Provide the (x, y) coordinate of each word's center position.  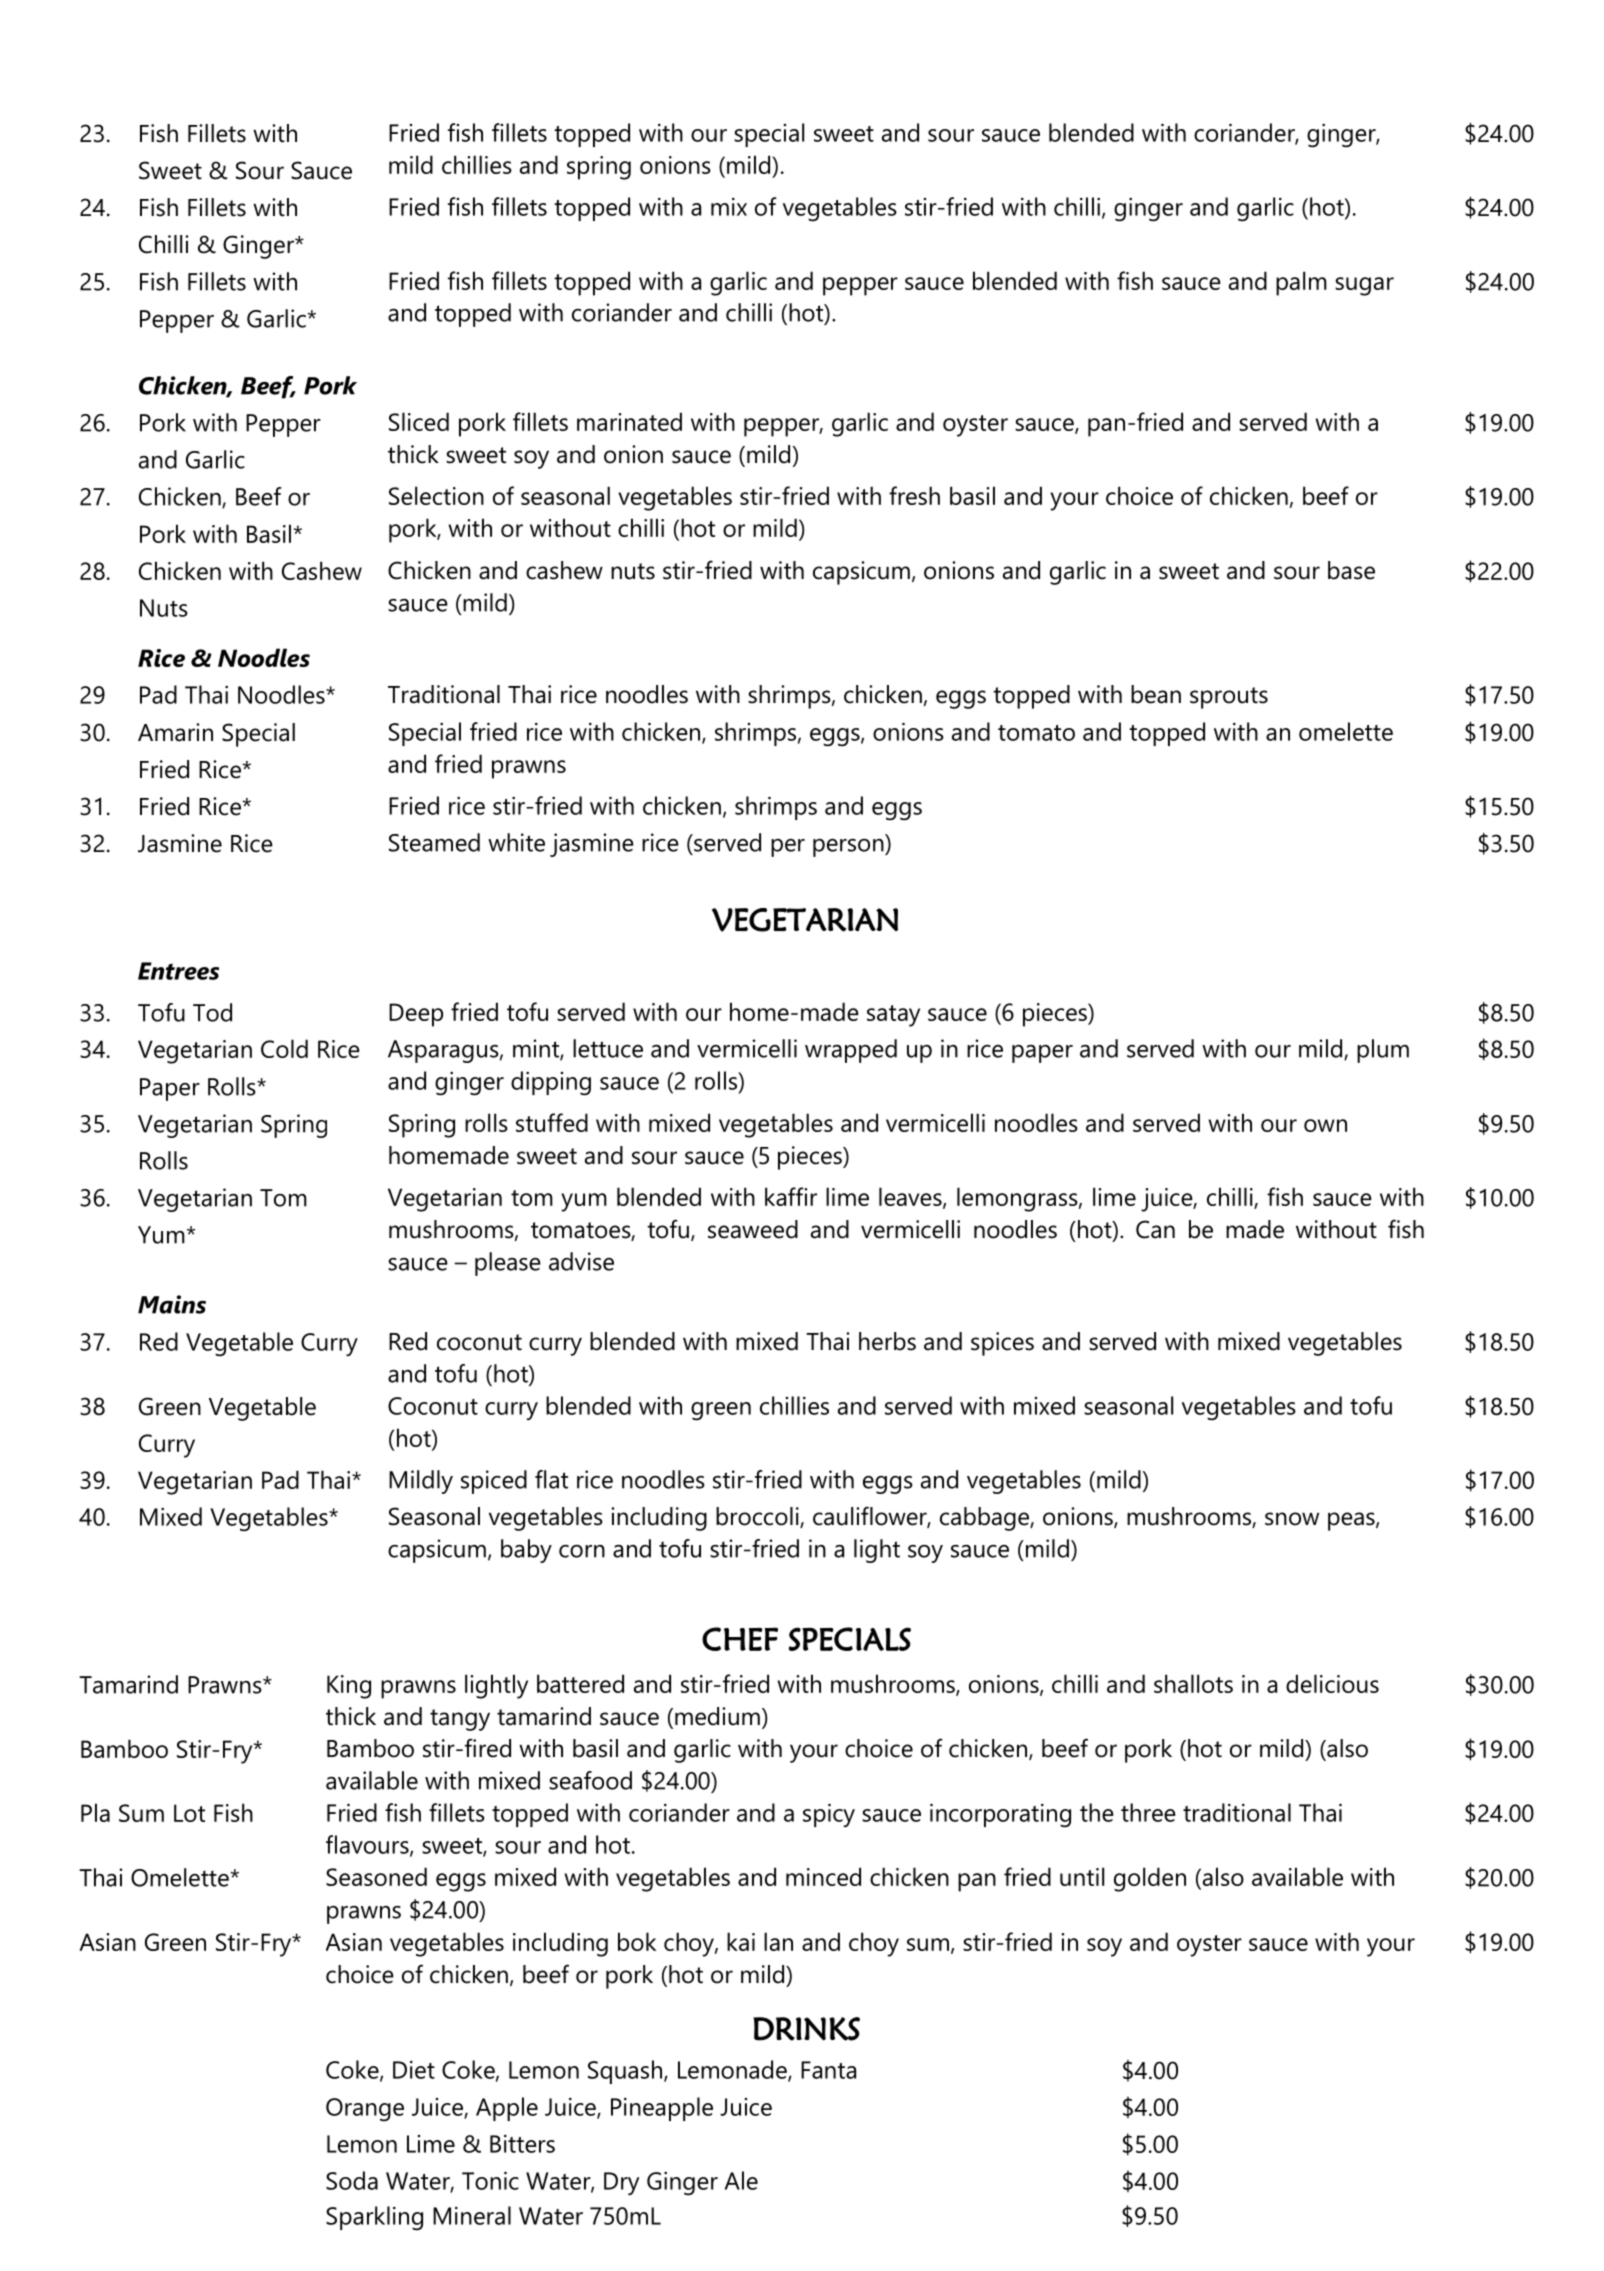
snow (1292, 1519)
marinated (629, 421)
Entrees (178, 971)
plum (1383, 1051)
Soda (352, 2180)
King (349, 1687)
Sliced (419, 421)
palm (1301, 283)
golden (1150, 1879)
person (849, 848)
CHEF (740, 1639)
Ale (741, 2180)
